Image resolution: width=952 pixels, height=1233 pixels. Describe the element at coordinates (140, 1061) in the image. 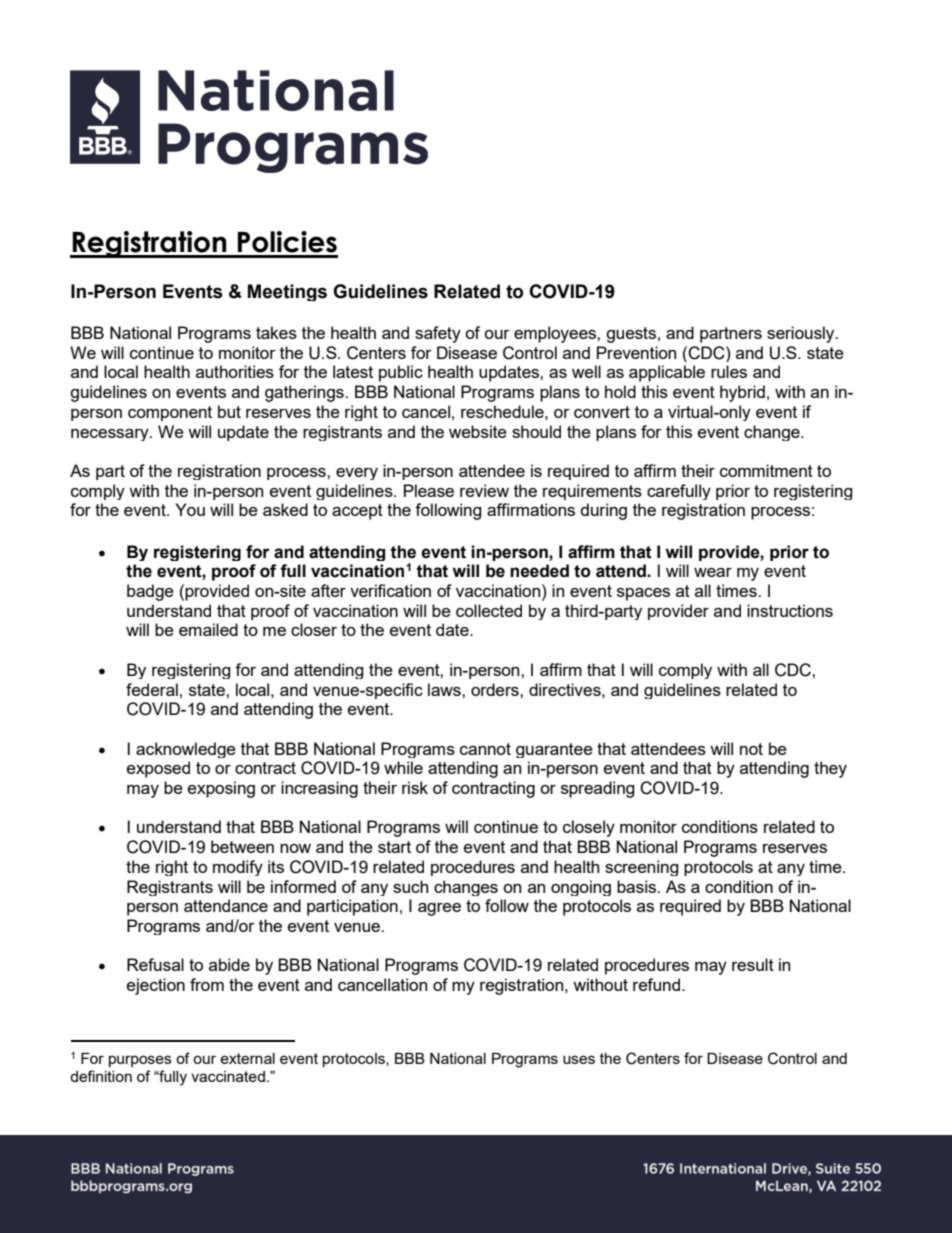

I see `purposes` at that location.
